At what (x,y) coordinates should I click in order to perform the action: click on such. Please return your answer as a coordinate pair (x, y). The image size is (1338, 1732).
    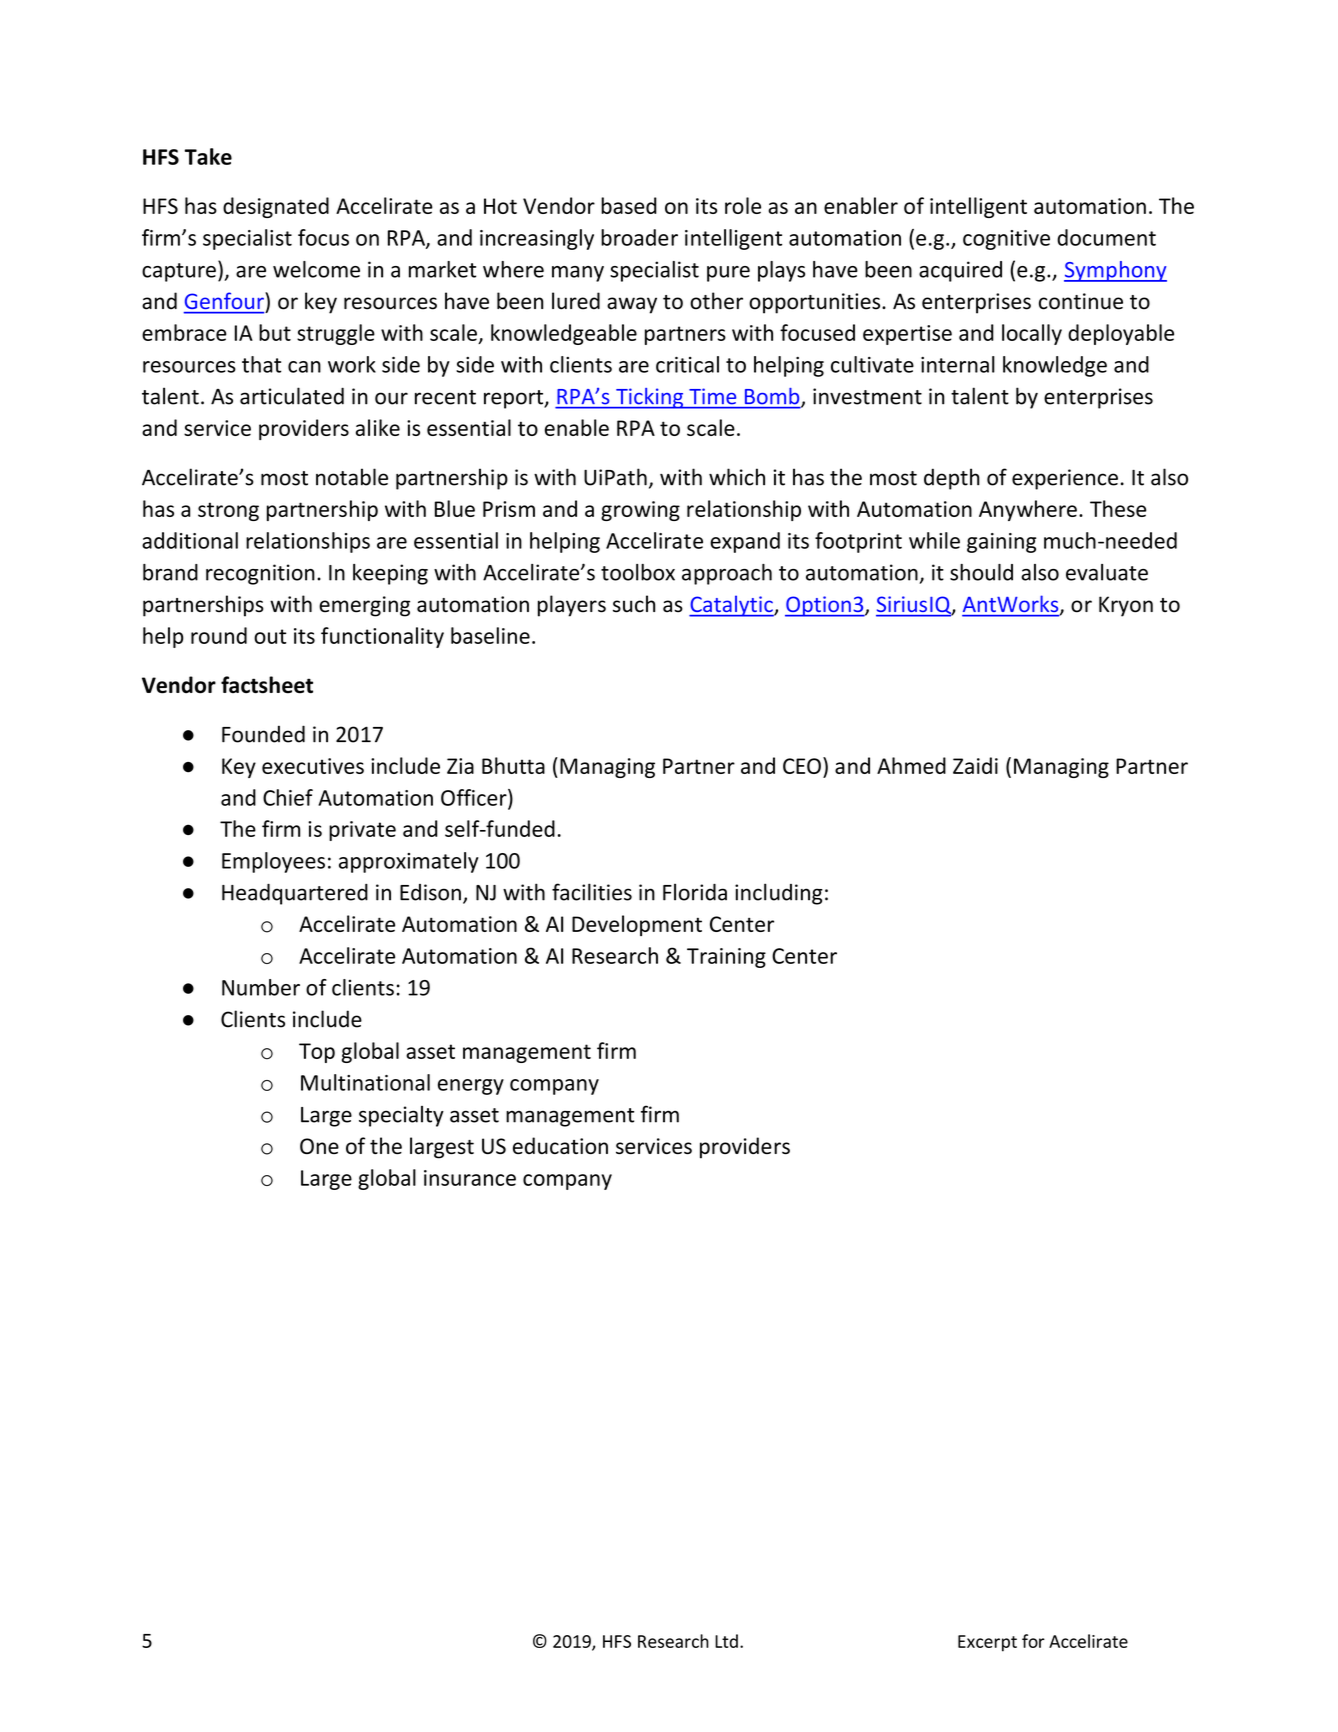
    Looking at the image, I should click on (634, 604).
